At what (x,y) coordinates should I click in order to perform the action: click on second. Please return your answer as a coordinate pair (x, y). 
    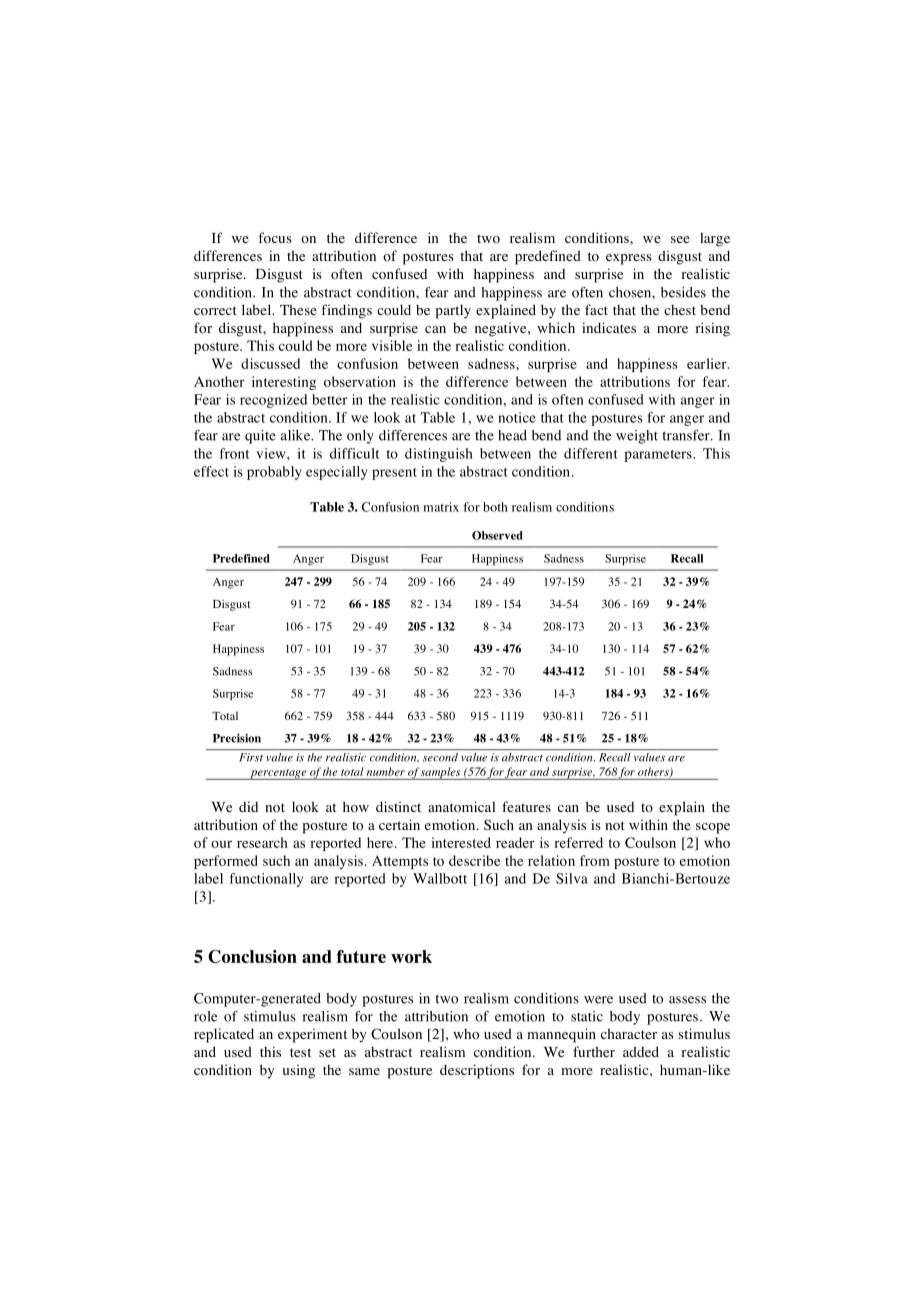
    Looking at the image, I should click on (440, 757).
